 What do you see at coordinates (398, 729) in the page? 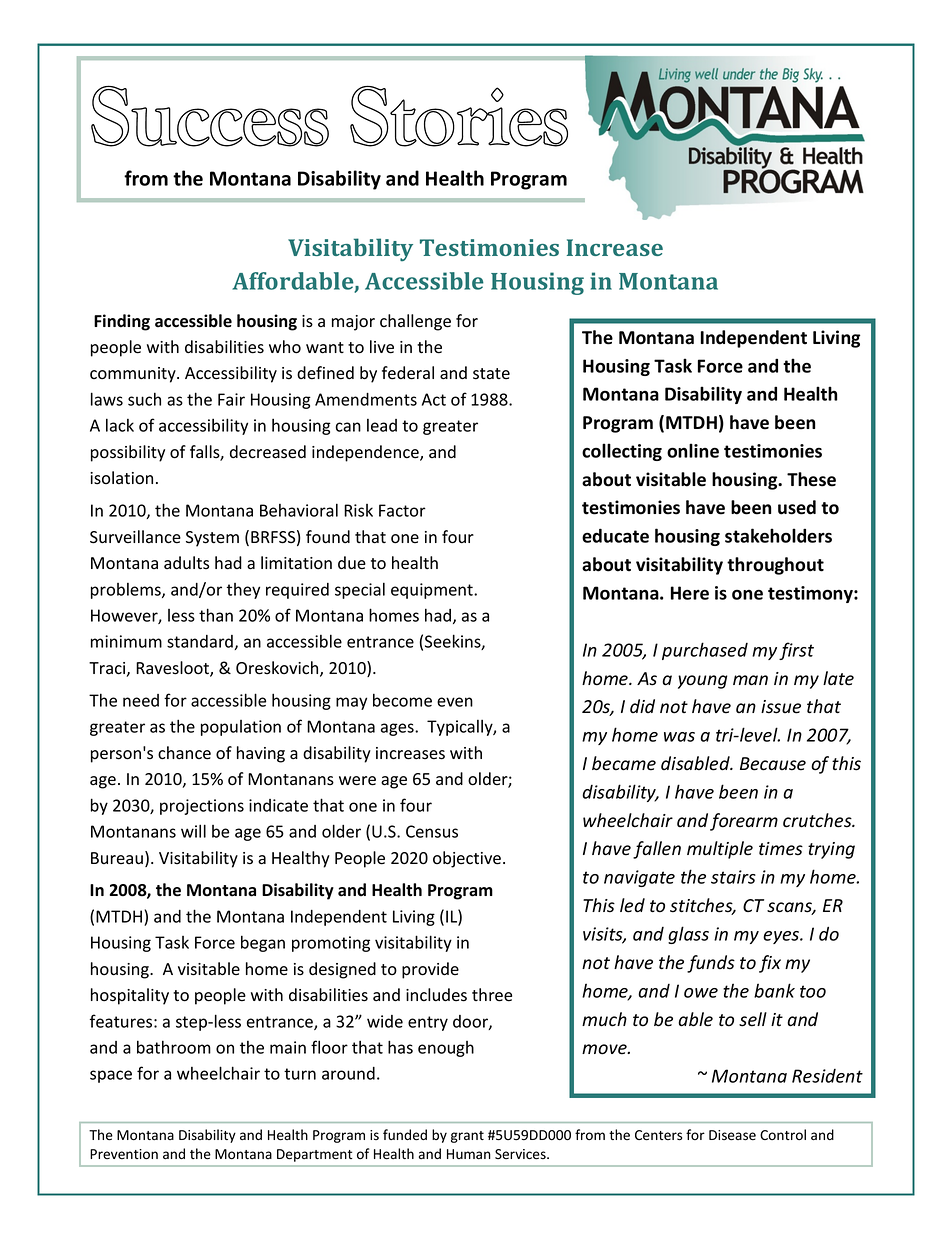
I see `ages` at bounding box center [398, 729].
